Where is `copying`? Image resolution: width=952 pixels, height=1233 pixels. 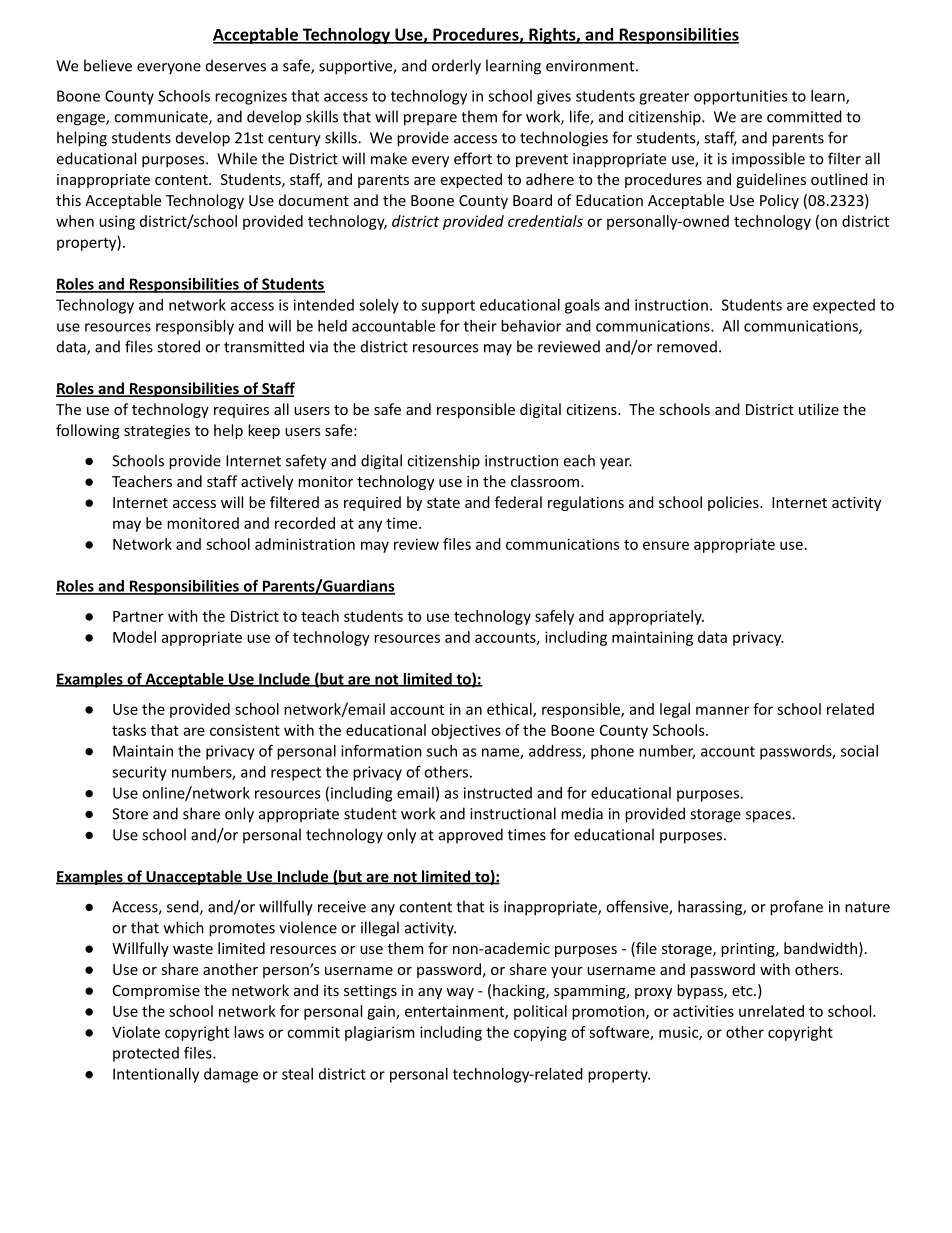 copying is located at coordinates (540, 1033).
